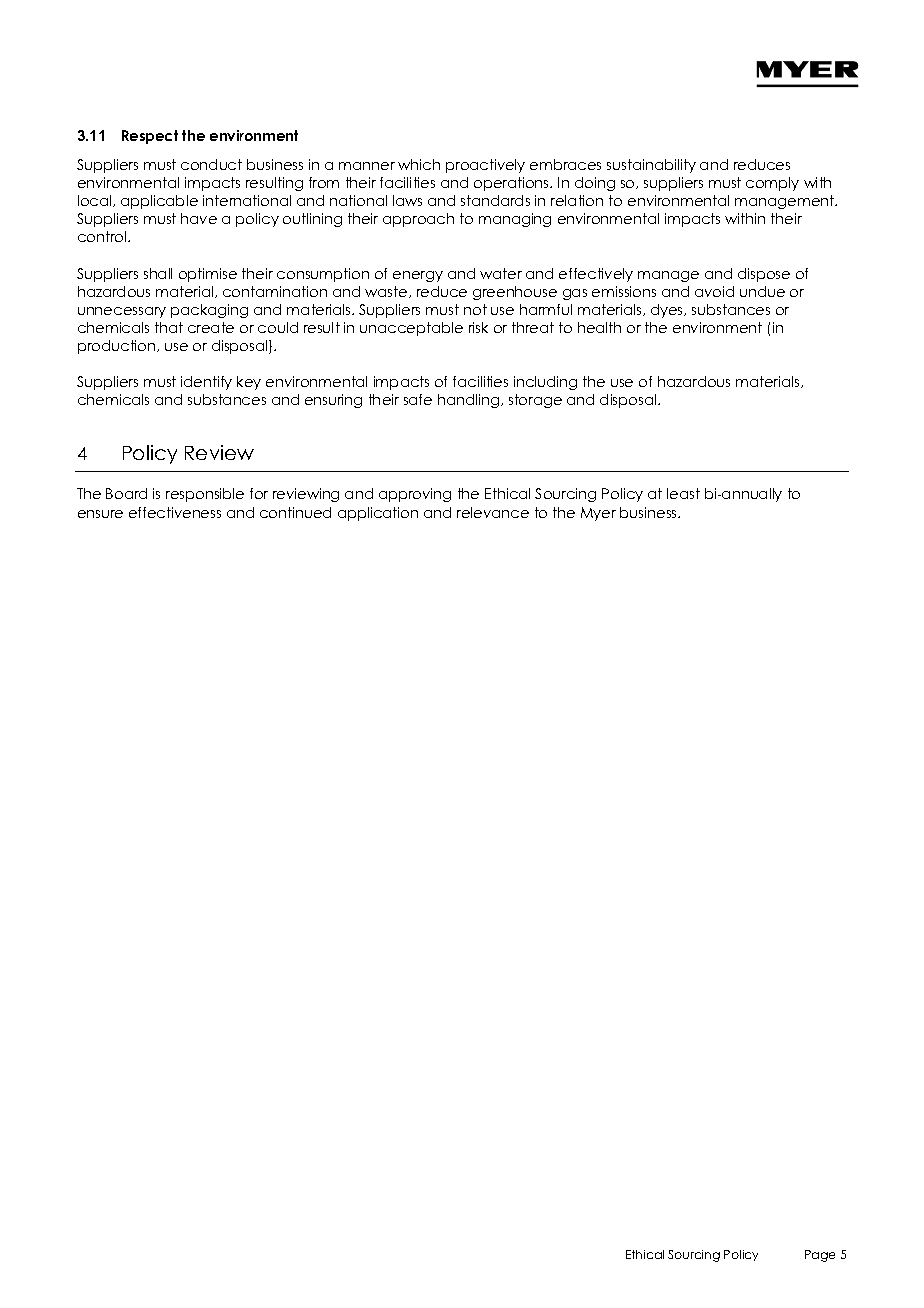  Describe the element at coordinates (295, 512) in the screenshot. I see `continued` at that location.
